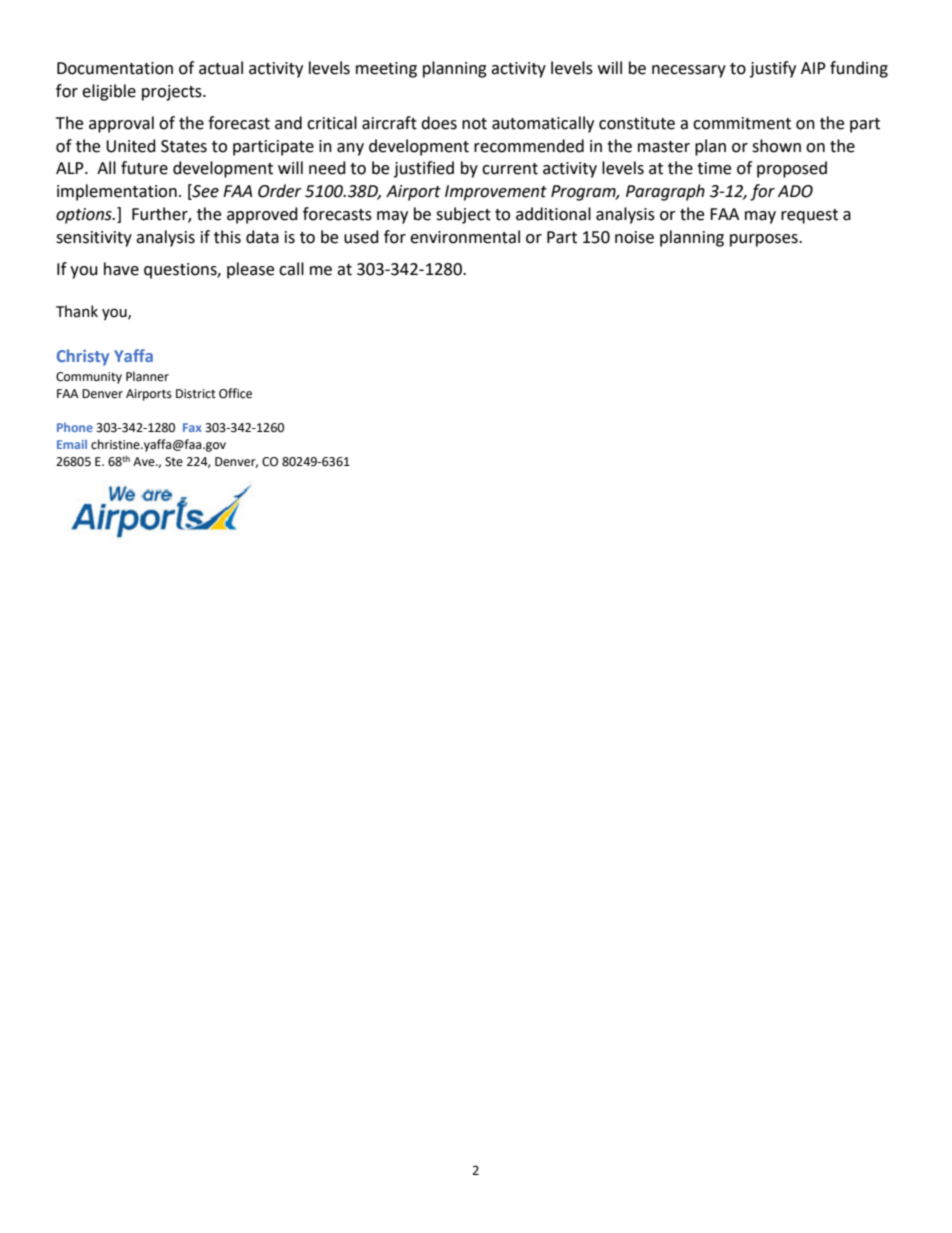  What do you see at coordinates (386, 70) in the screenshot?
I see `meeting` at bounding box center [386, 70].
